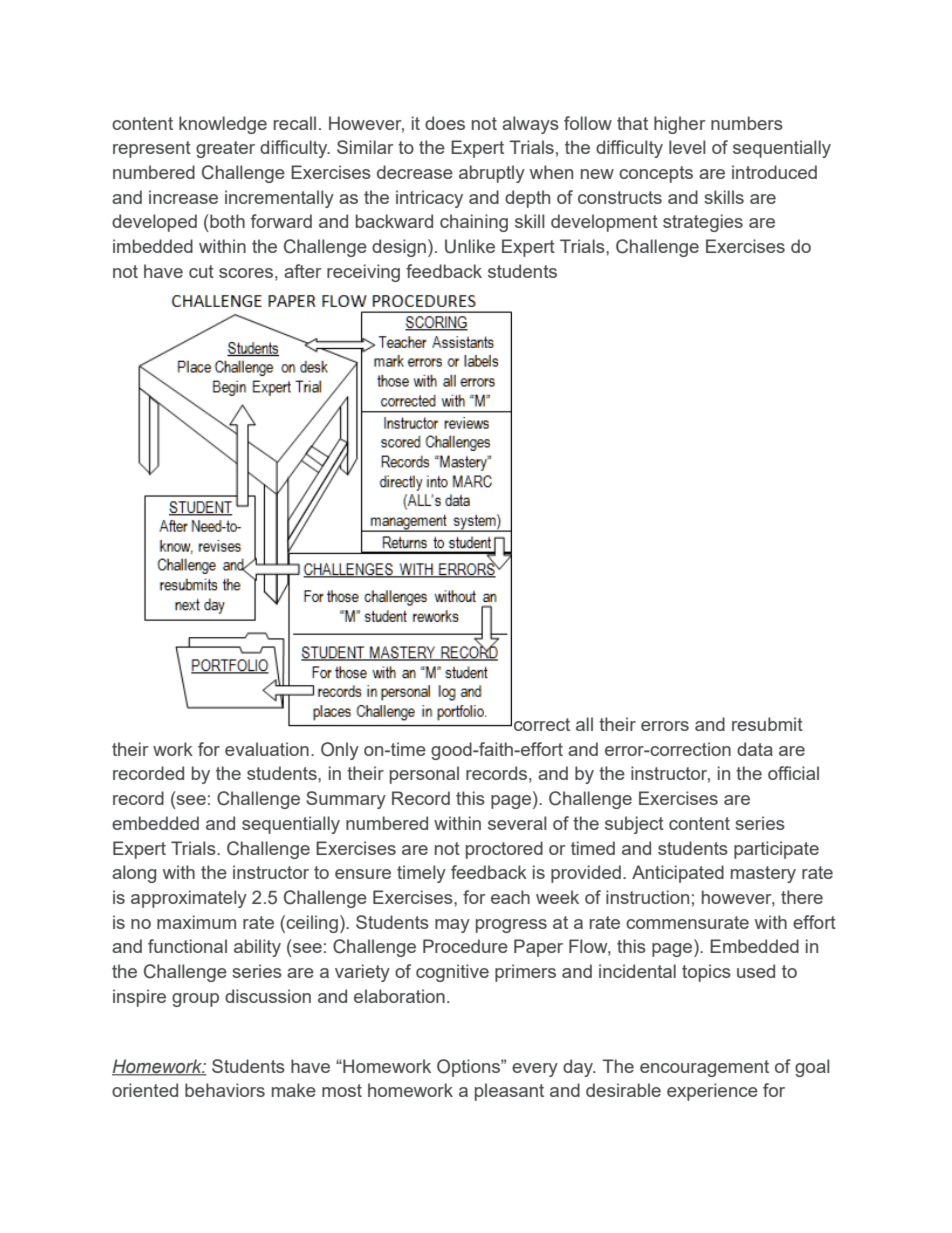  What do you see at coordinates (225, 1090) in the image?
I see `behaviors` at bounding box center [225, 1090].
